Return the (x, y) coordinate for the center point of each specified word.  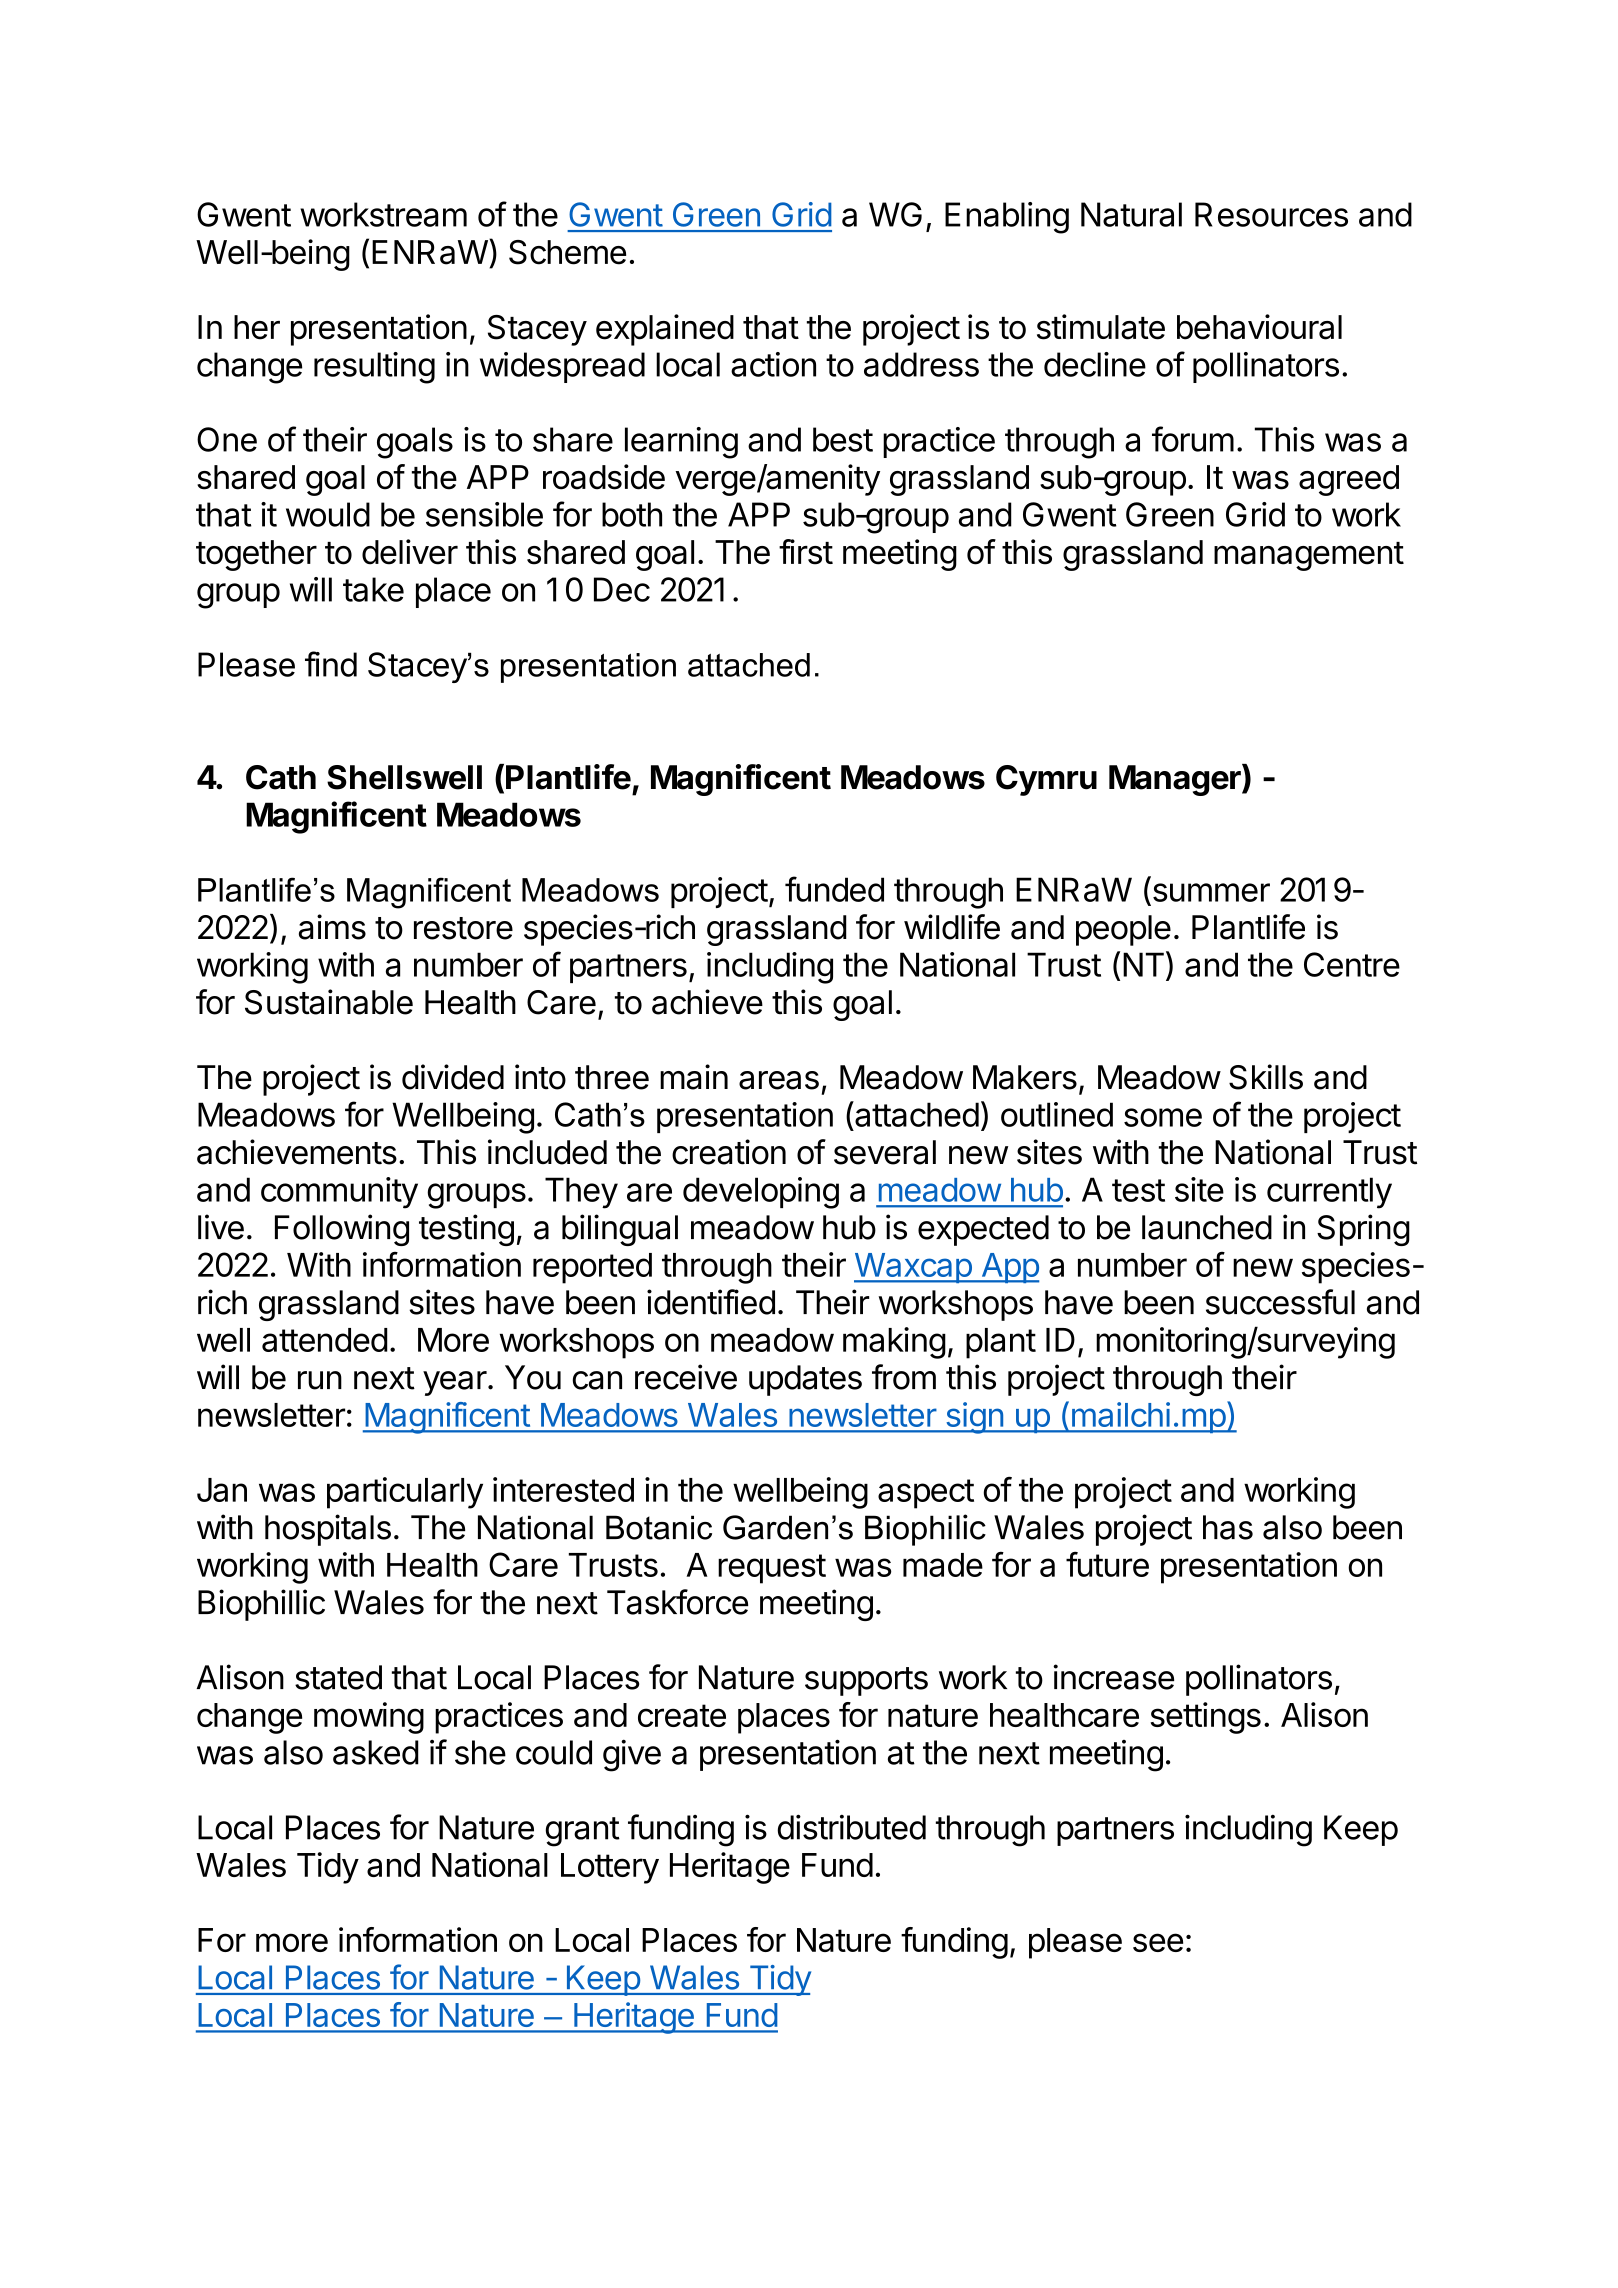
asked (376, 1752)
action (773, 364)
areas (779, 1080)
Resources (1271, 214)
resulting (374, 368)
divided (453, 1077)
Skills (1266, 1077)
